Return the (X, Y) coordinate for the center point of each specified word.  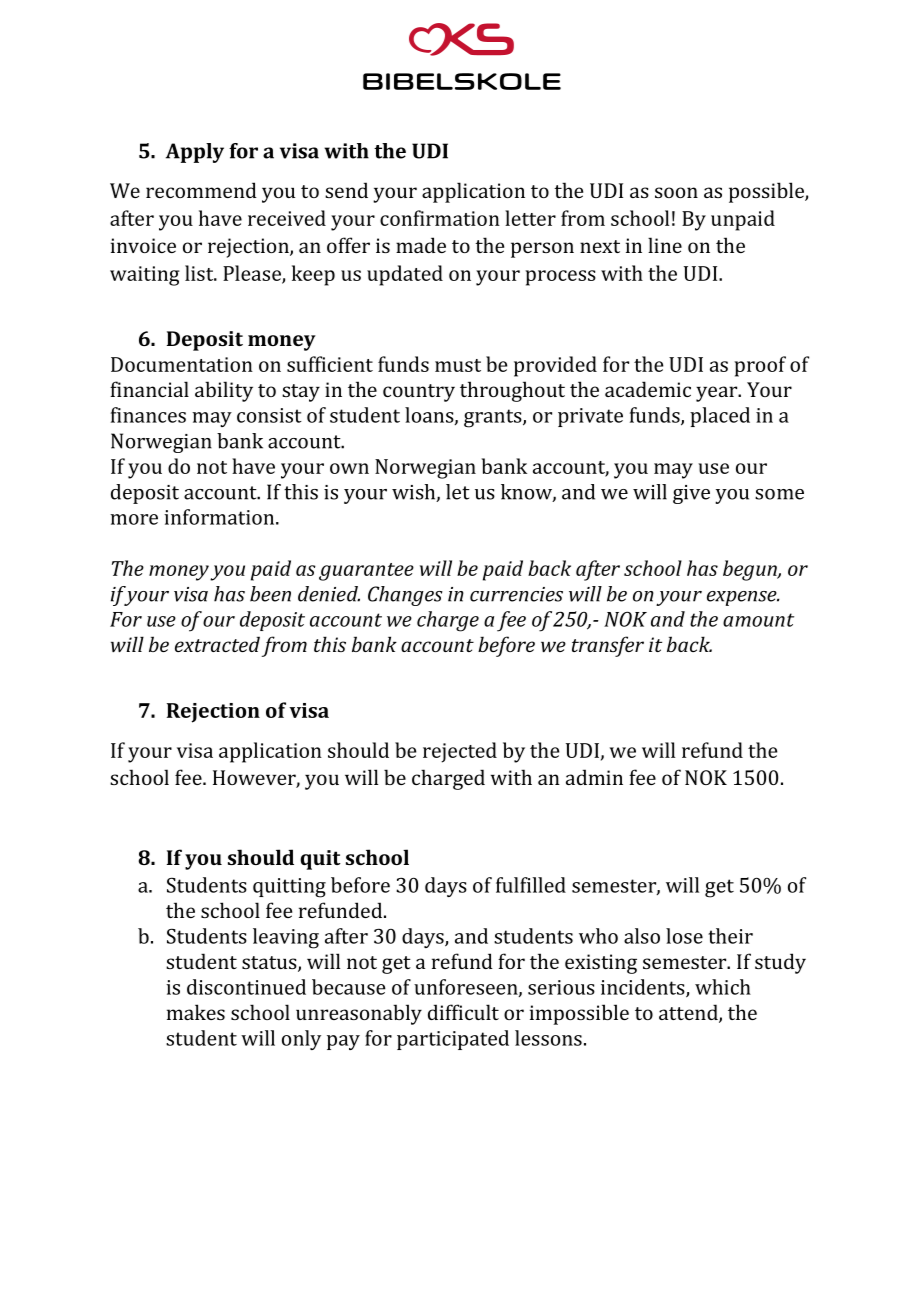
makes (196, 1012)
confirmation (440, 218)
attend (689, 1013)
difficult (463, 1012)
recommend (201, 190)
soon (676, 192)
